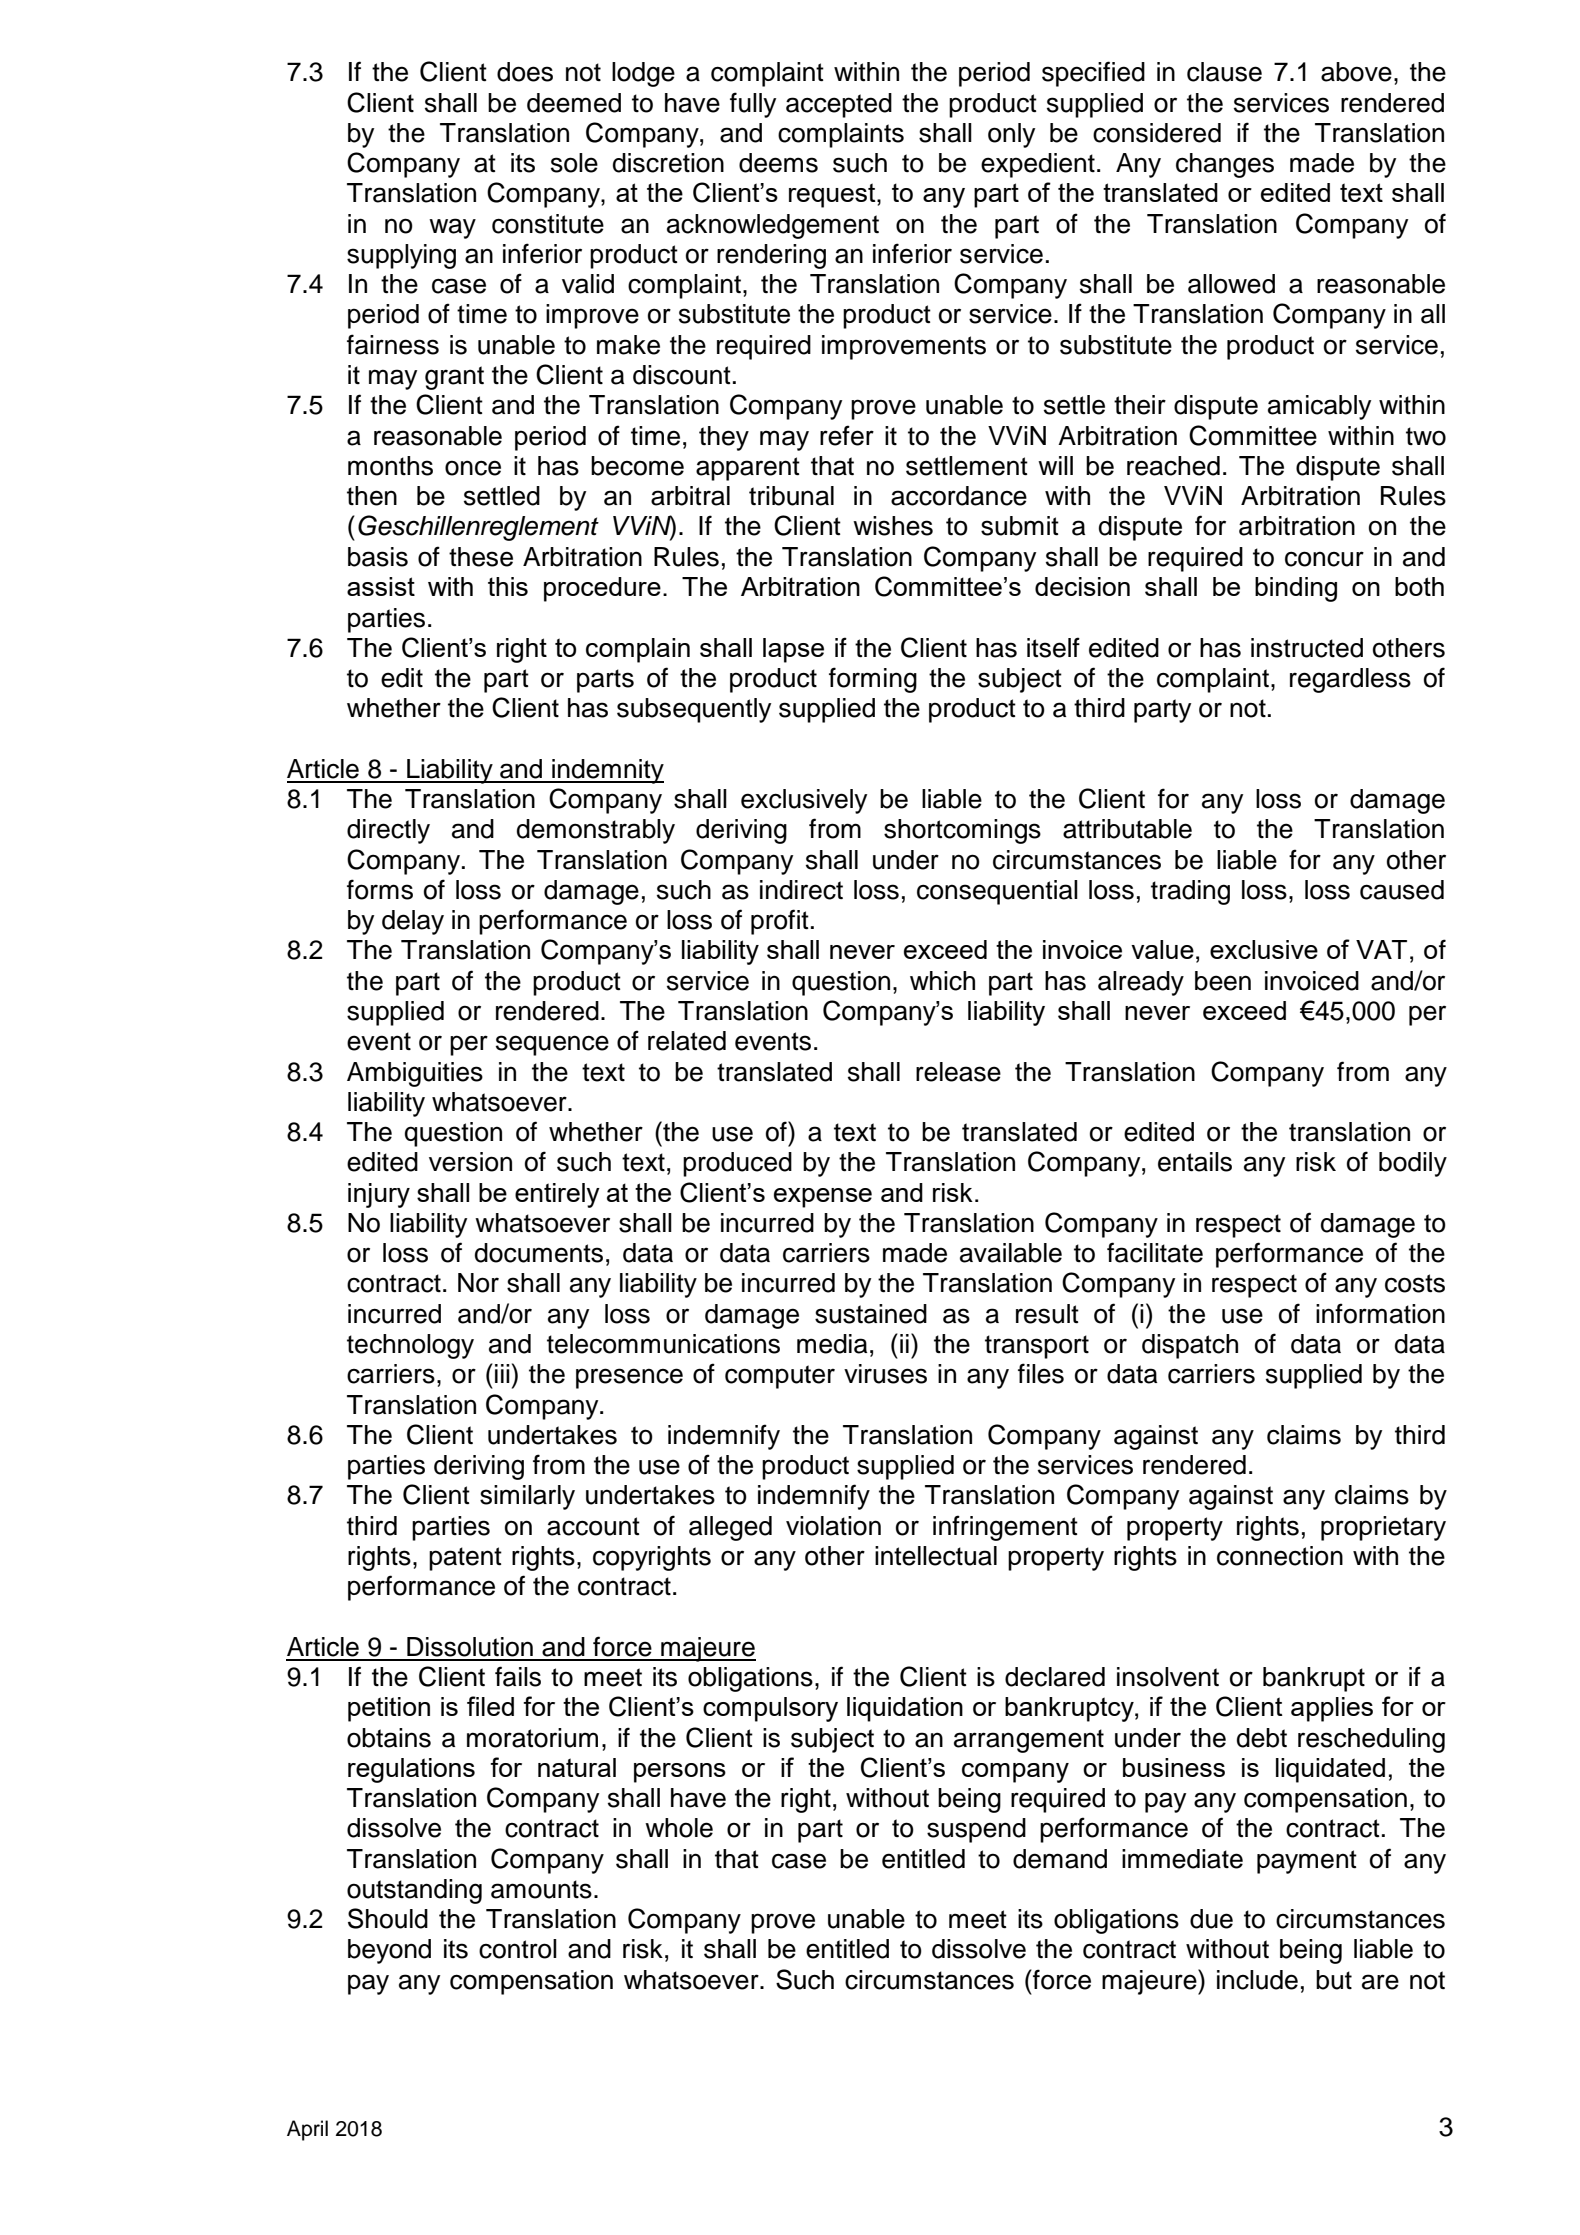  What do you see at coordinates (452, 228) in the screenshot?
I see `way` at bounding box center [452, 228].
